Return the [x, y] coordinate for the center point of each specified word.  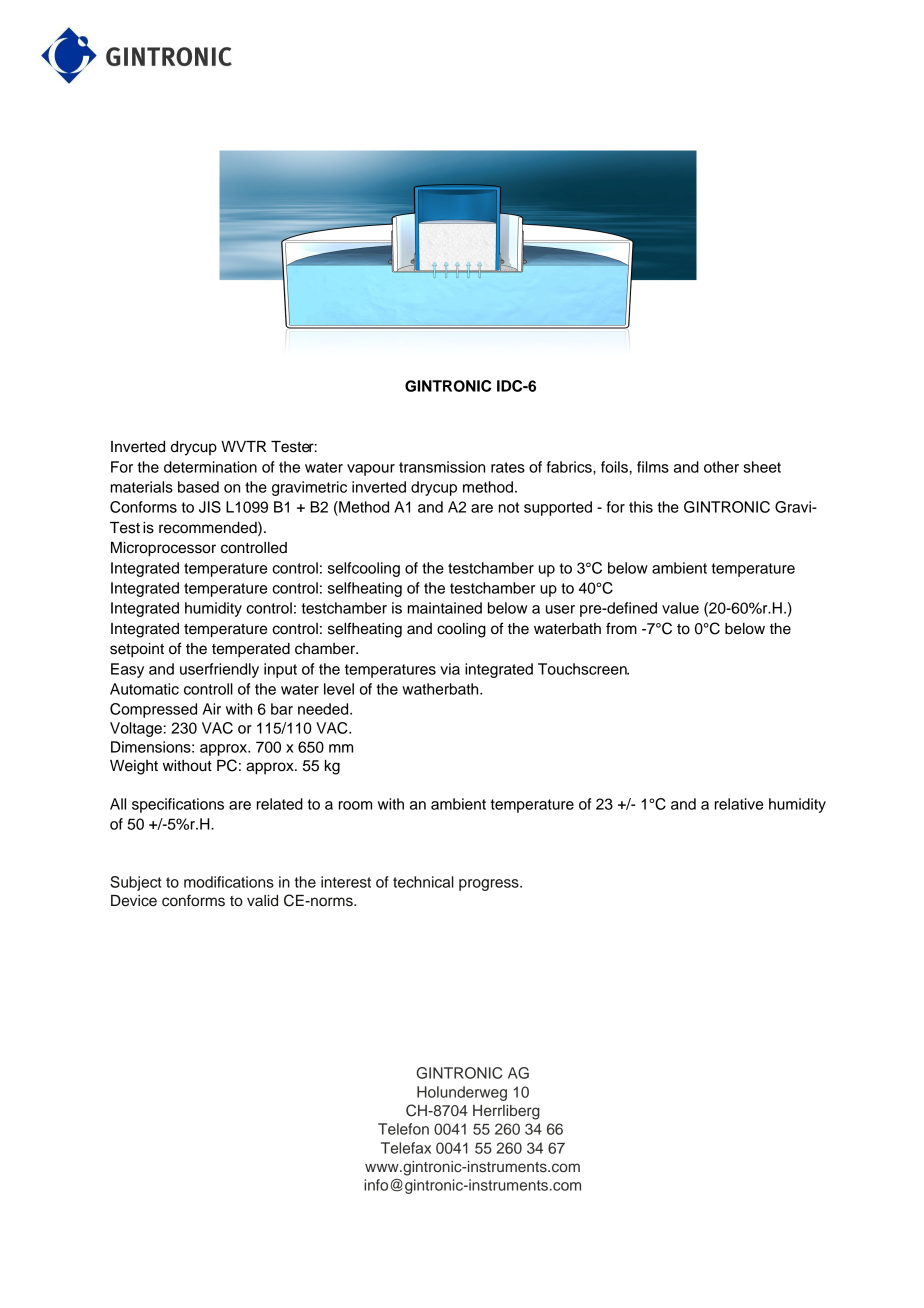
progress [490, 885]
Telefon [403, 1129]
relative [739, 804]
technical [423, 882]
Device [134, 901]
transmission [442, 467]
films [653, 467]
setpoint [137, 650]
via [450, 669]
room [355, 805]
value [680, 608]
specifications [178, 805]
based [198, 487]
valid [262, 901]
